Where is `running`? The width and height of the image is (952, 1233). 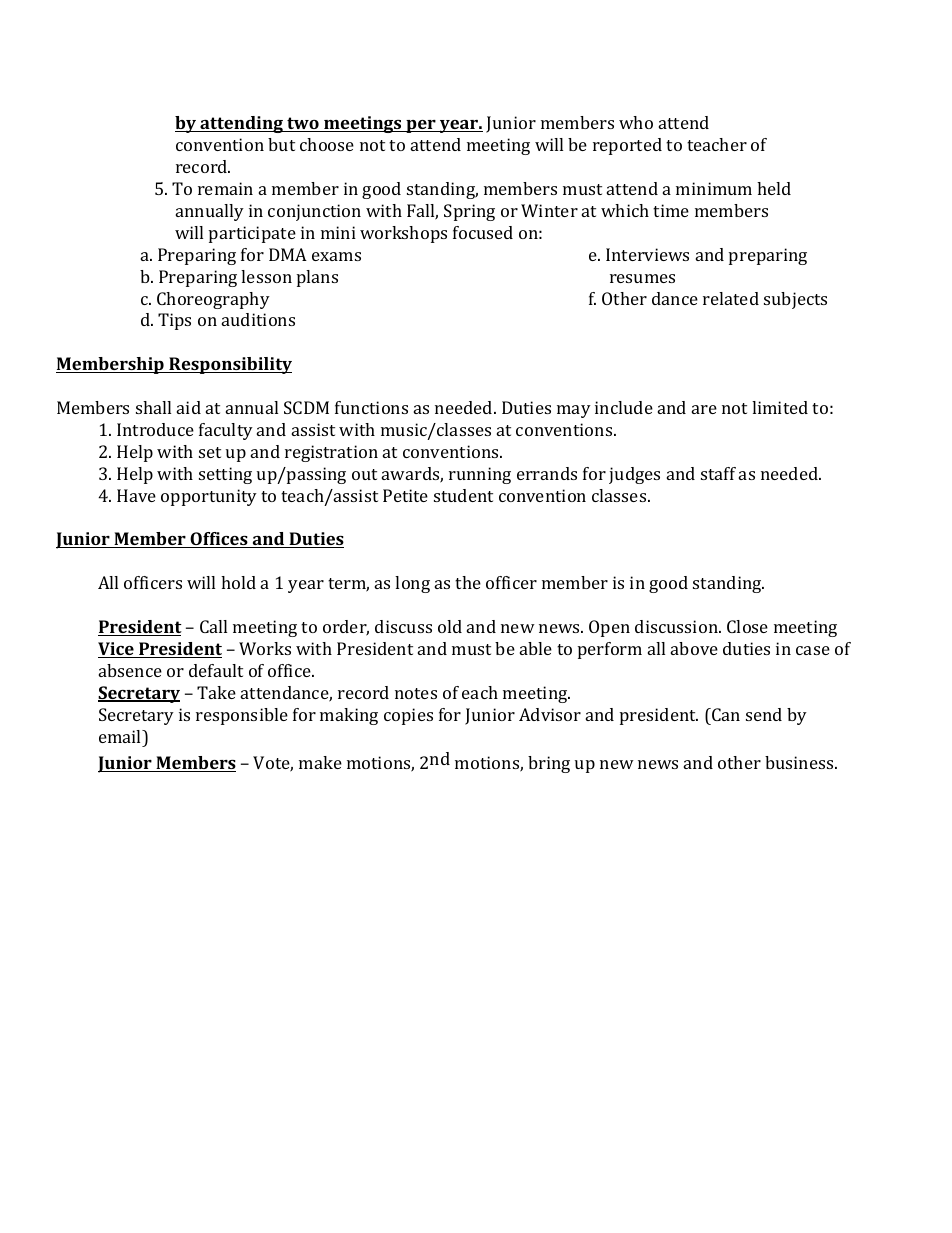 running is located at coordinates (480, 475).
